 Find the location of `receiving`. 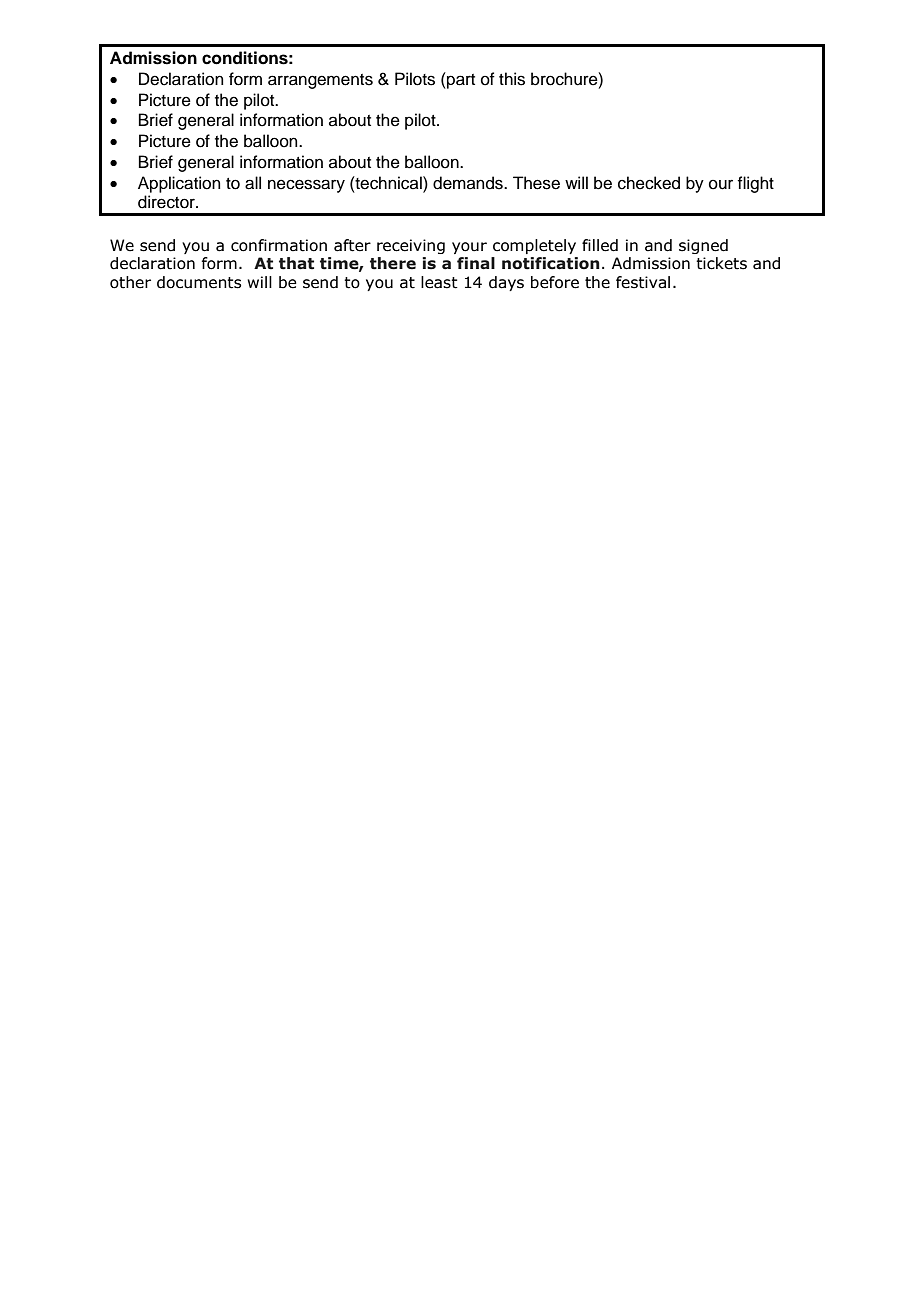

receiving is located at coordinates (411, 246).
